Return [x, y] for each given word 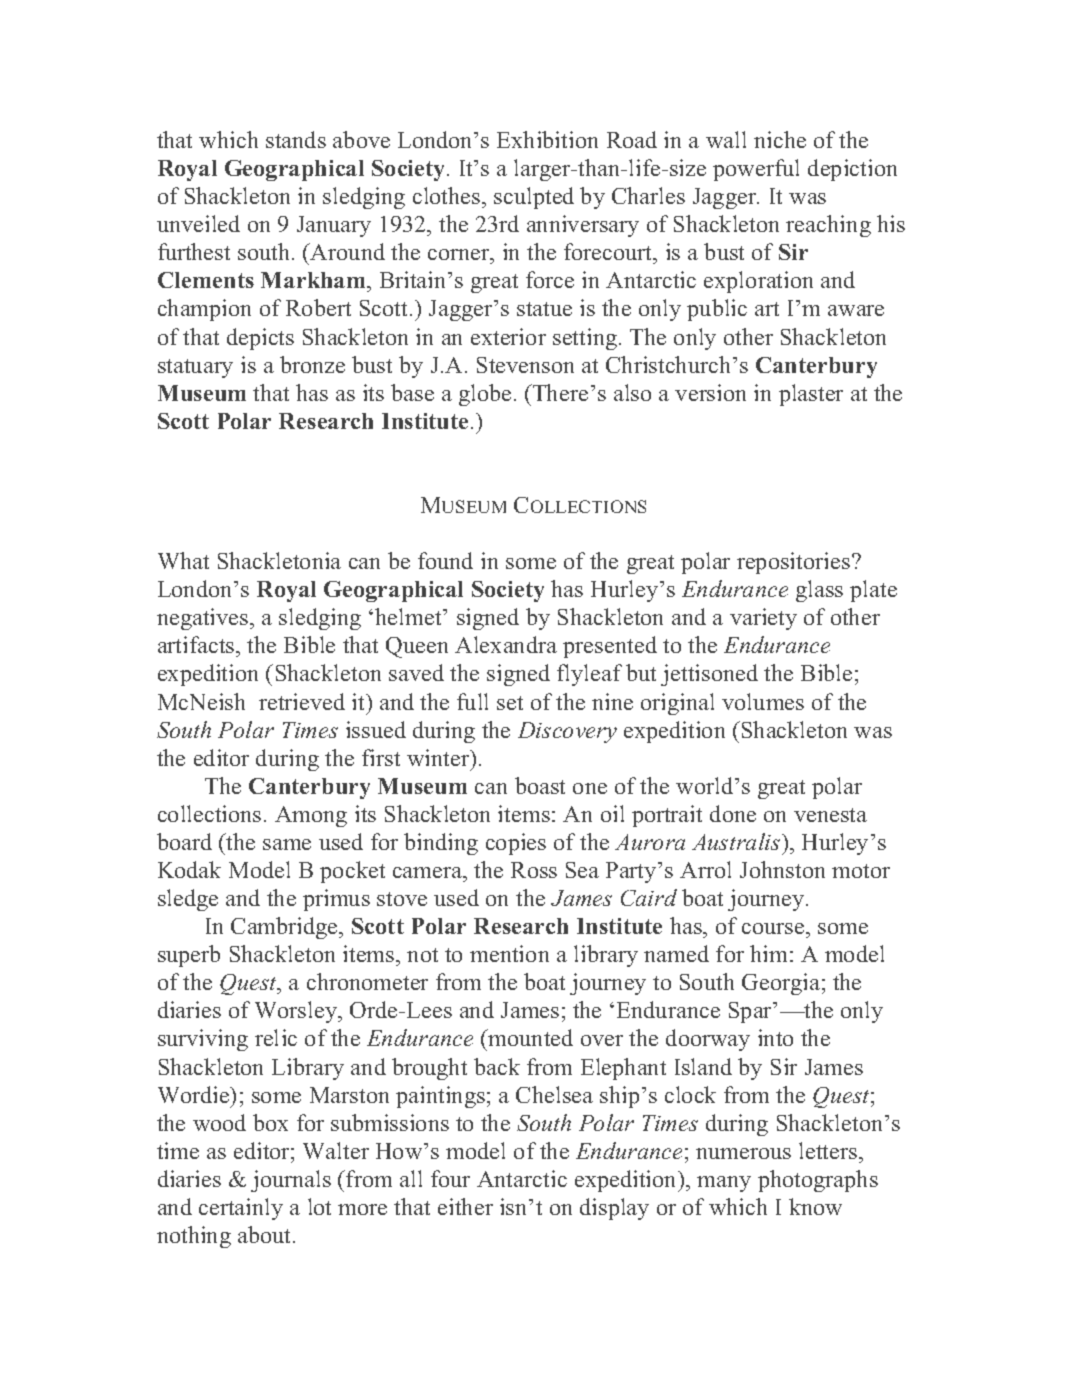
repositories [793, 563]
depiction [852, 170]
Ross [534, 870]
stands [296, 139]
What [183, 560]
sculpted [534, 198]
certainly [241, 1209]
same [287, 844]
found [445, 560]
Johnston [782, 869]
